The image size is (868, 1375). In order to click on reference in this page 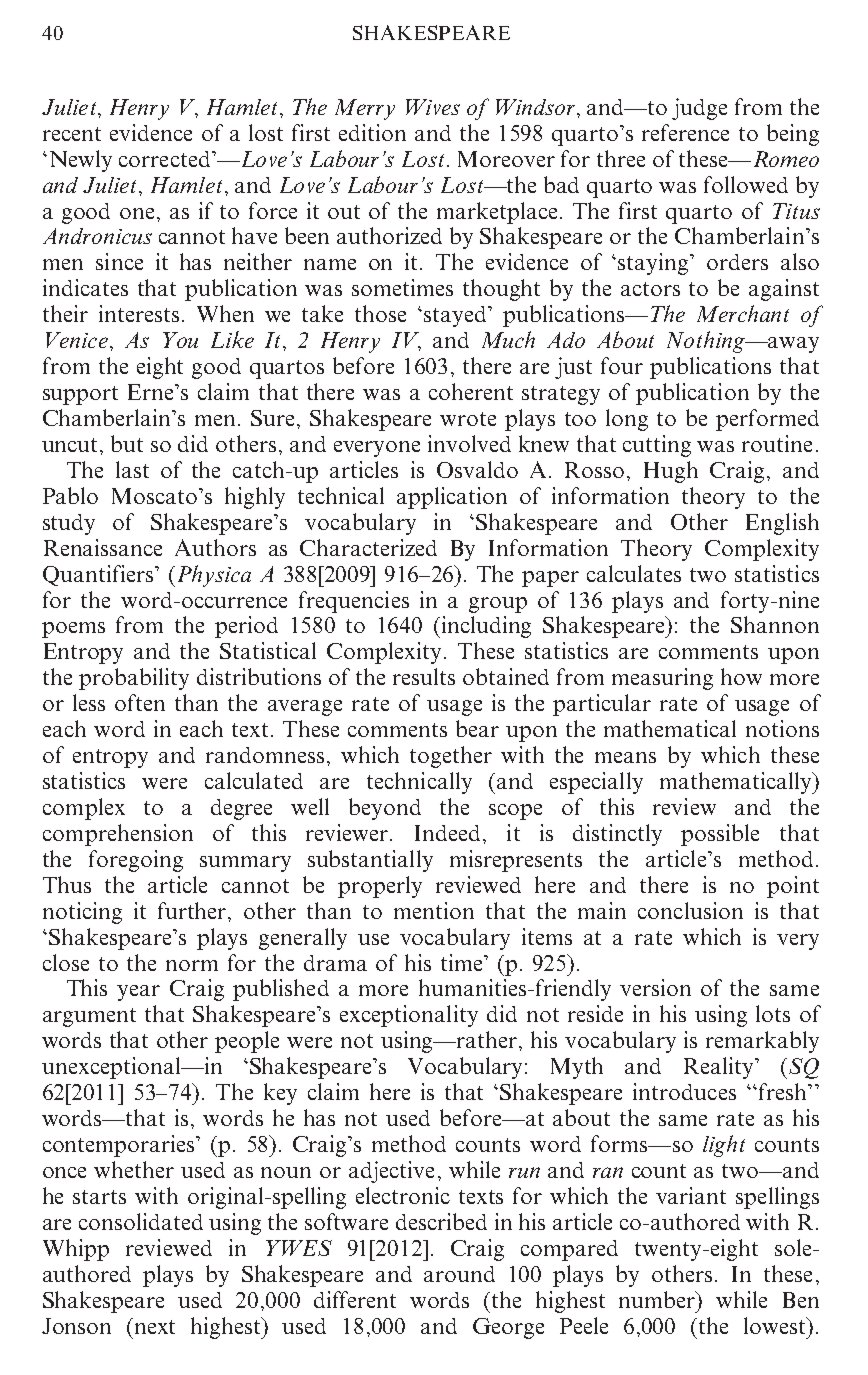, I will do `click(685, 132)`.
